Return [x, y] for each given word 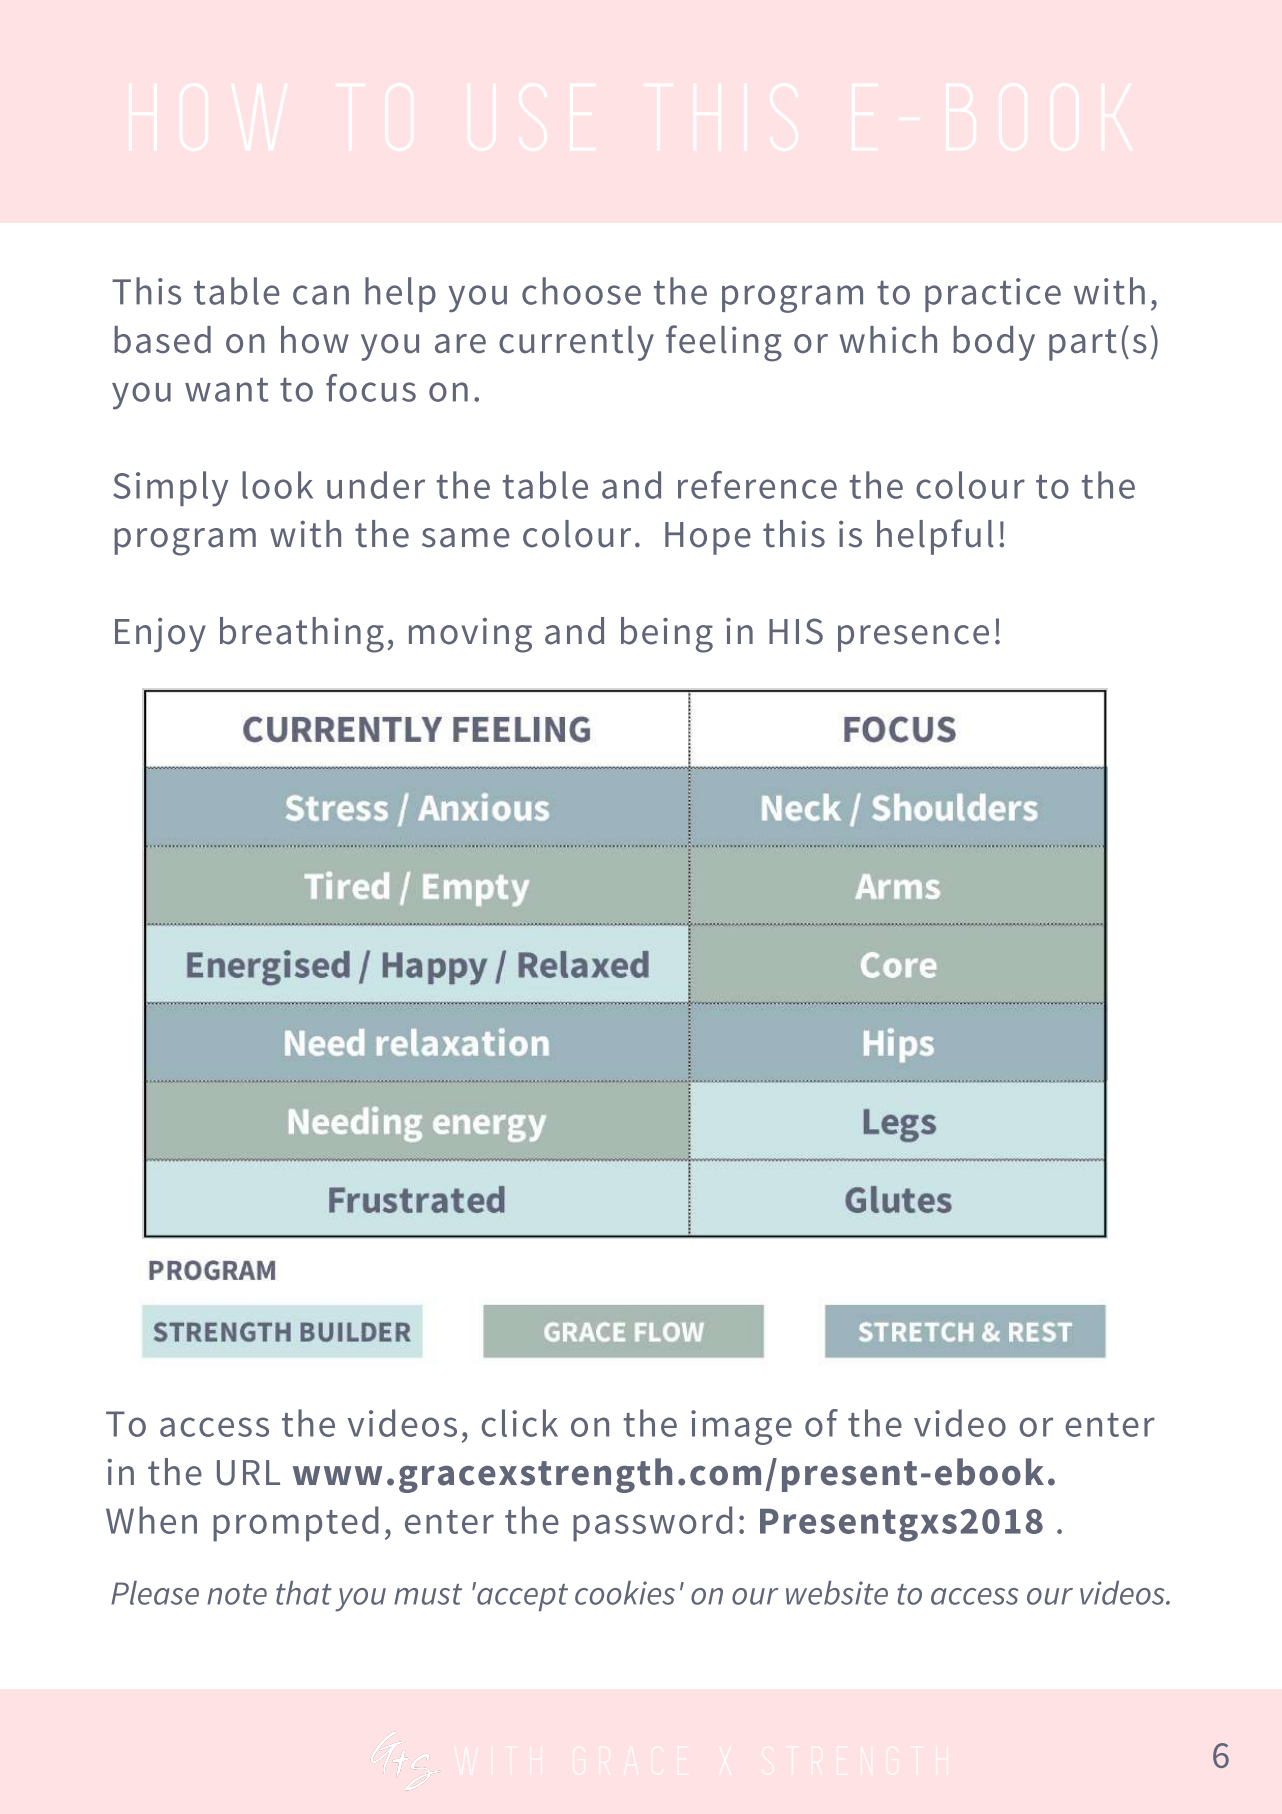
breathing [302, 635]
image [741, 1427]
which [888, 339]
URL [248, 1473]
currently [576, 343]
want [226, 390]
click [520, 1423]
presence [913, 638]
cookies [625, 1593]
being [667, 635]
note [237, 1594]
